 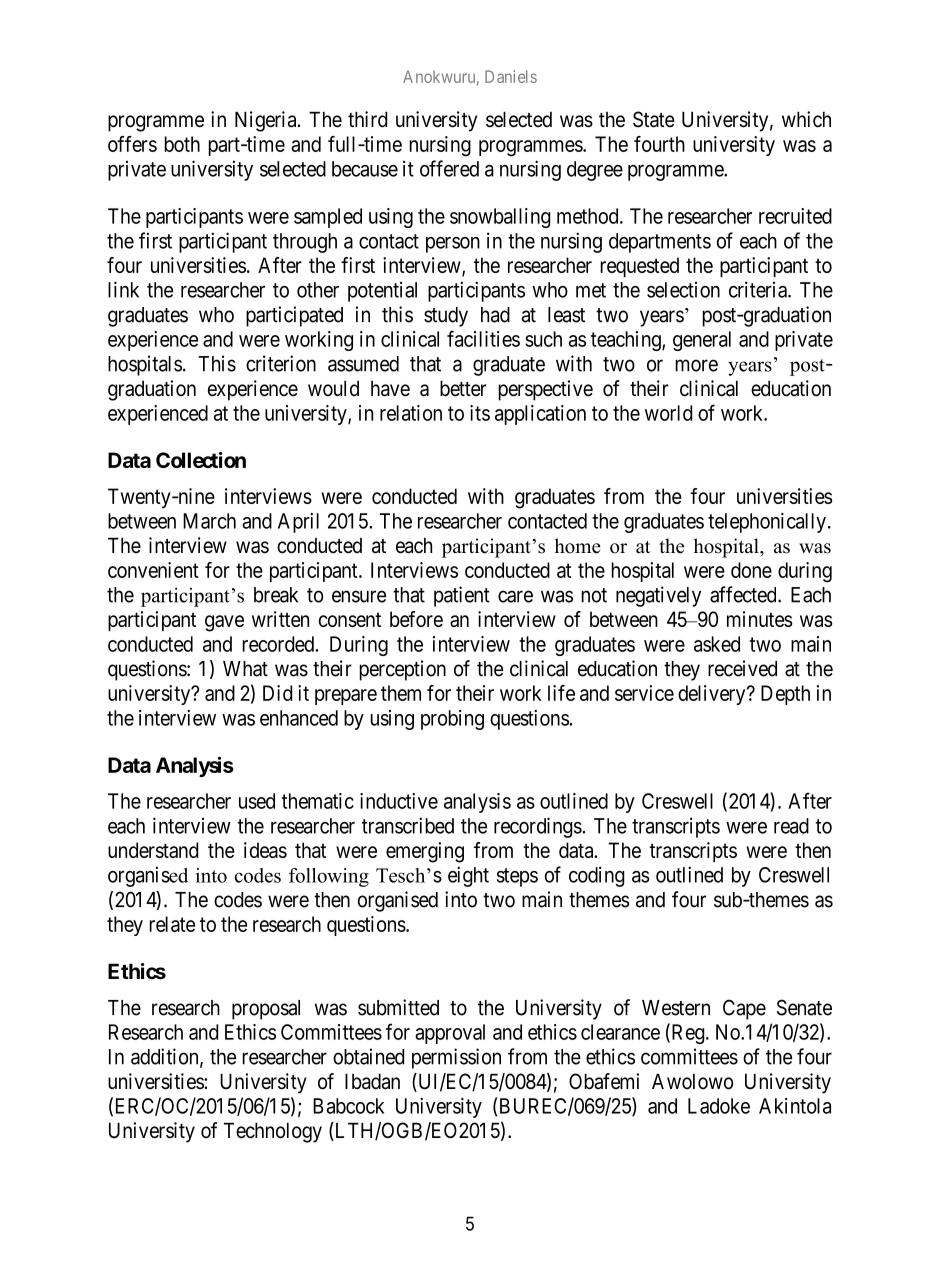 I want to click on both, so click(x=182, y=144).
